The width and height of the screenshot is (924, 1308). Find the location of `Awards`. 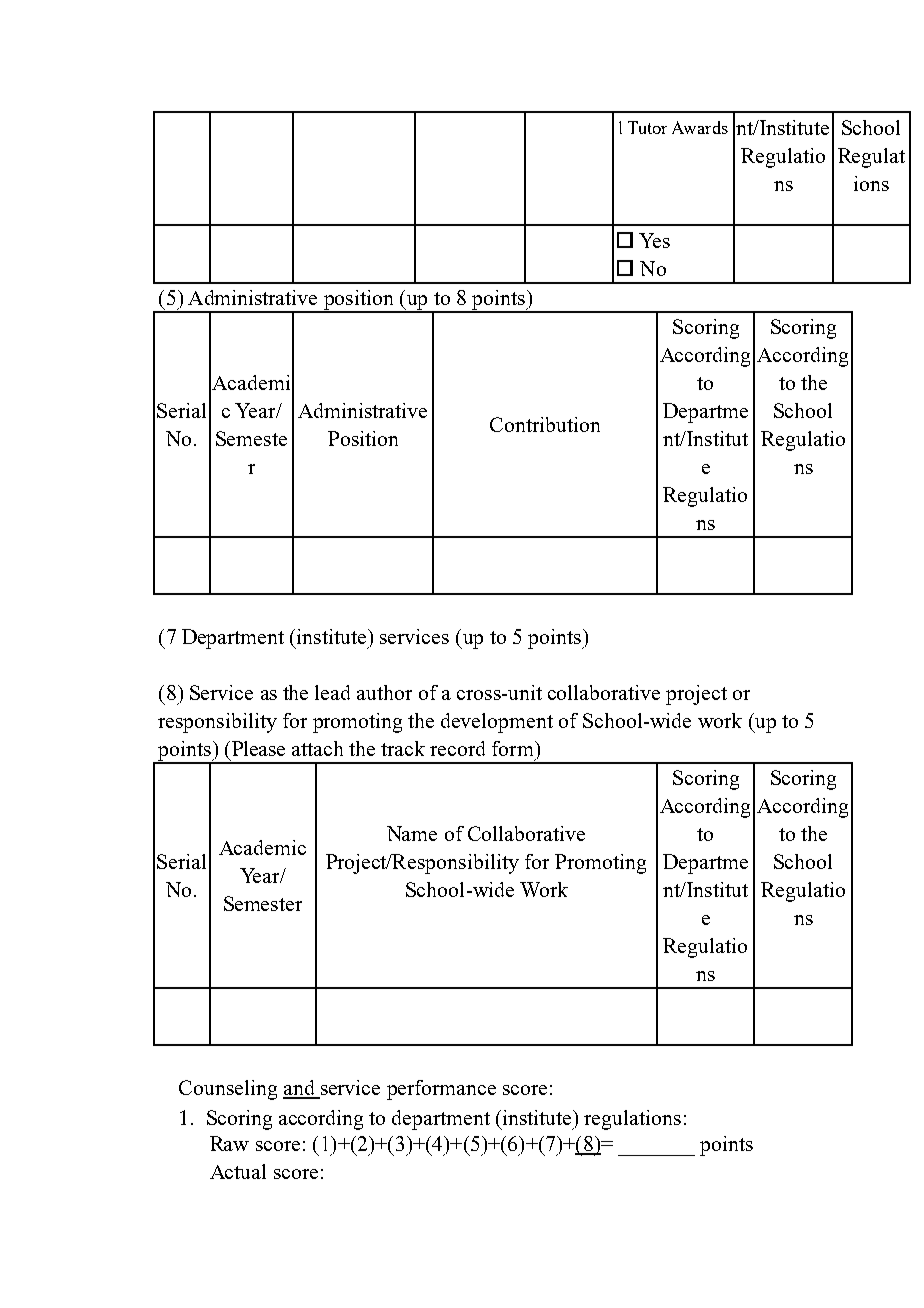

Awards is located at coordinates (700, 127).
